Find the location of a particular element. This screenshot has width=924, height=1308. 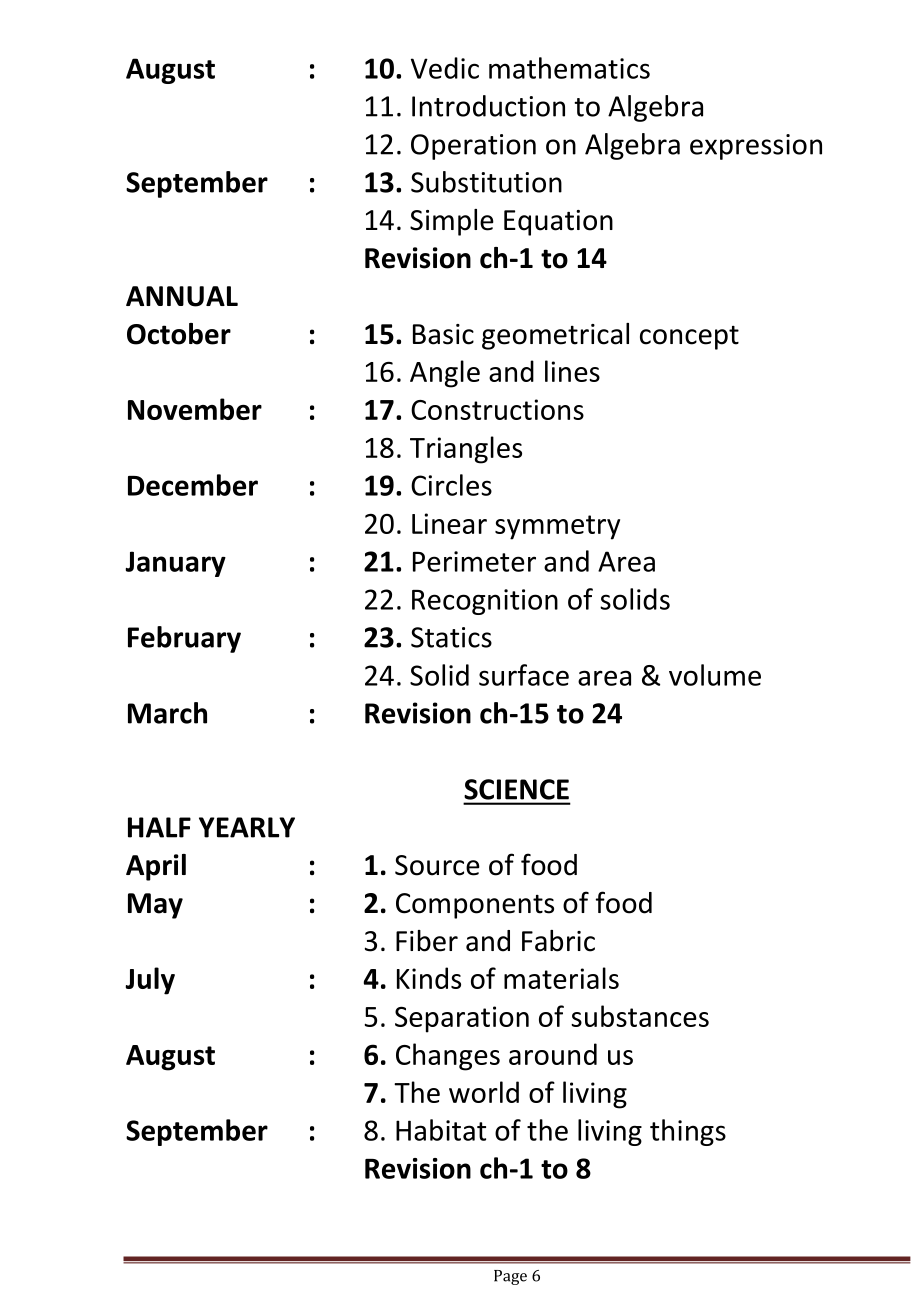

February is located at coordinates (184, 639).
